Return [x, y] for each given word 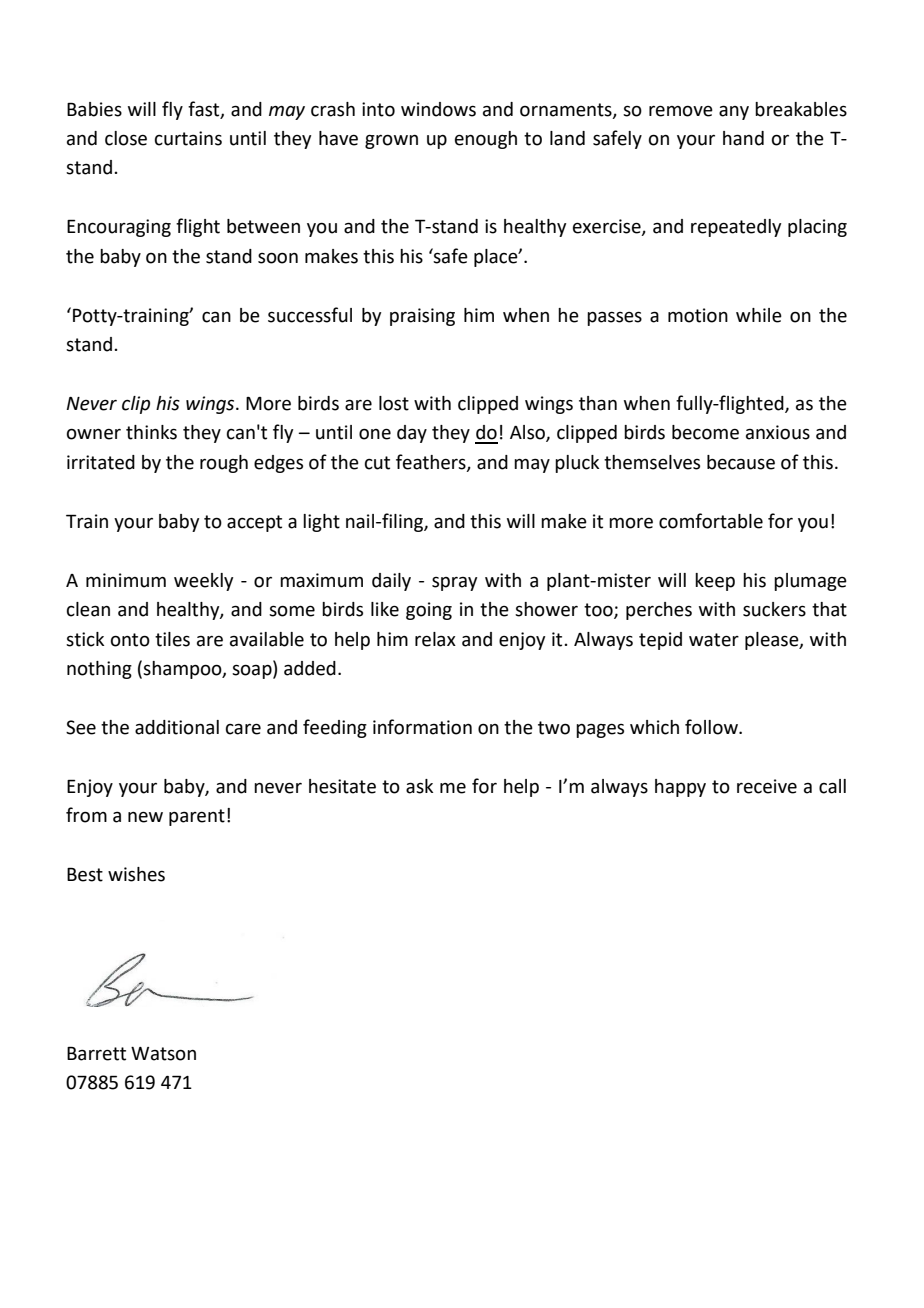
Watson [163, 1054]
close [126, 138]
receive [767, 786]
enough [486, 140]
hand [743, 138]
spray [454, 584]
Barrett [96, 1053]
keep [715, 582]
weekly [203, 582]
